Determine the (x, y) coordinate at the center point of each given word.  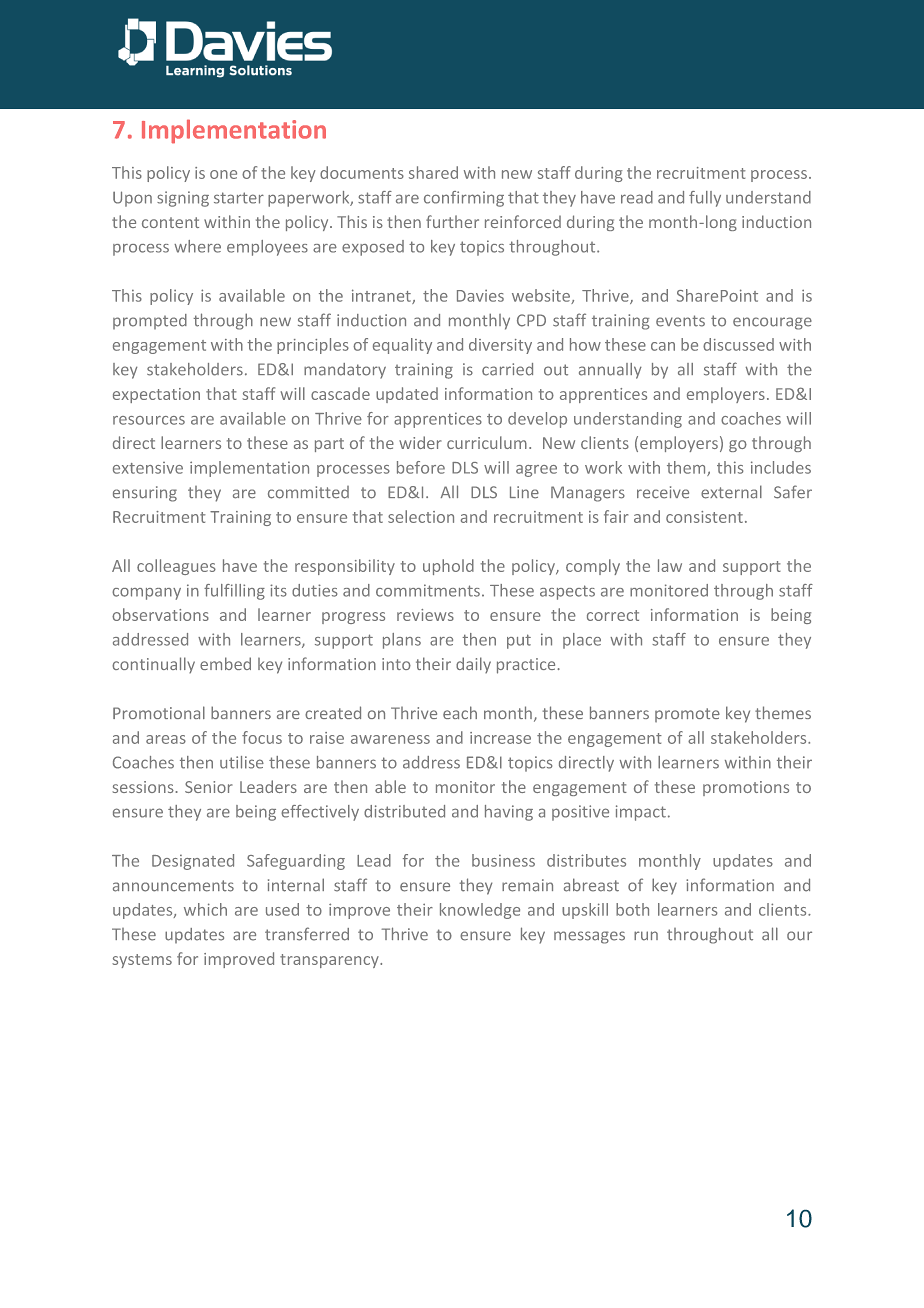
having (509, 813)
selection (421, 516)
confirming (464, 199)
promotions (746, 788)
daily (473, 665)
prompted (150, 321)
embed (225, 663)
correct (613, 615)
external (731, 492)
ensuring (145, 494)
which (205, 909)
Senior (208, 787)
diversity (500, 346)
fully (705, 199)
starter (239, 198)
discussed (738, 344)
